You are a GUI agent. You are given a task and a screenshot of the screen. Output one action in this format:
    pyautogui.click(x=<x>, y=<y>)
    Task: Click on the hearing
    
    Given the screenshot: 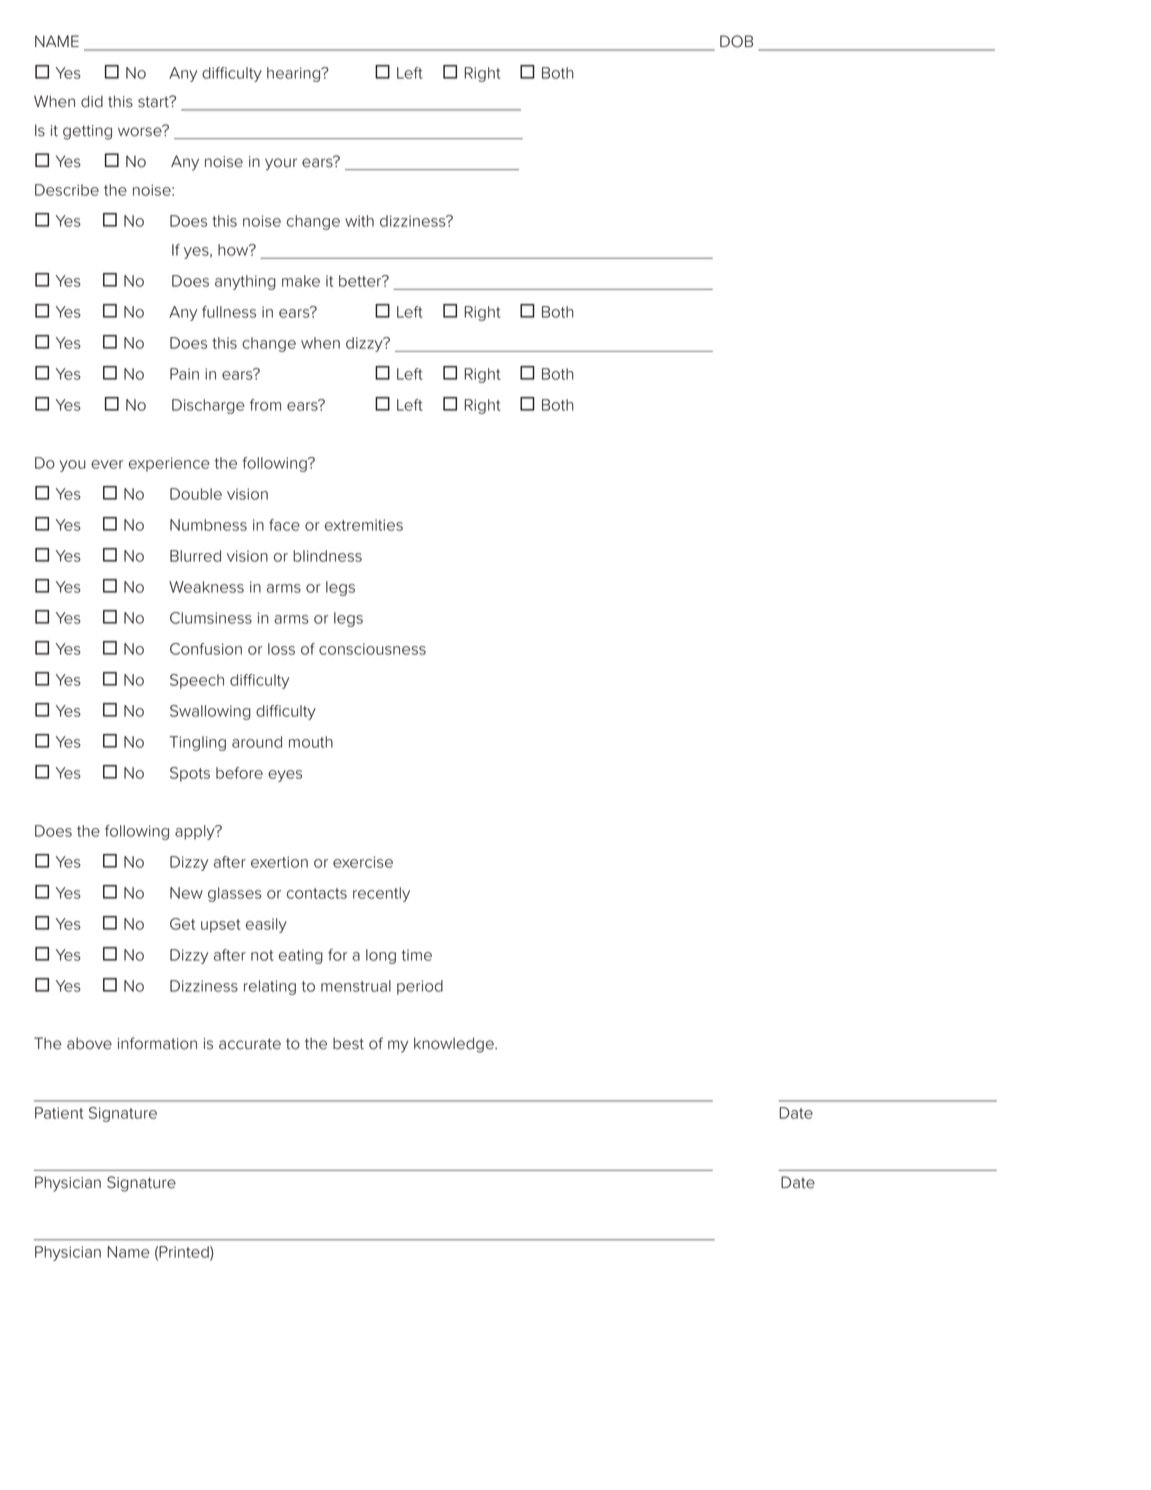 What is the action you would take?
    pyautogui.click(x=295, y=74)
